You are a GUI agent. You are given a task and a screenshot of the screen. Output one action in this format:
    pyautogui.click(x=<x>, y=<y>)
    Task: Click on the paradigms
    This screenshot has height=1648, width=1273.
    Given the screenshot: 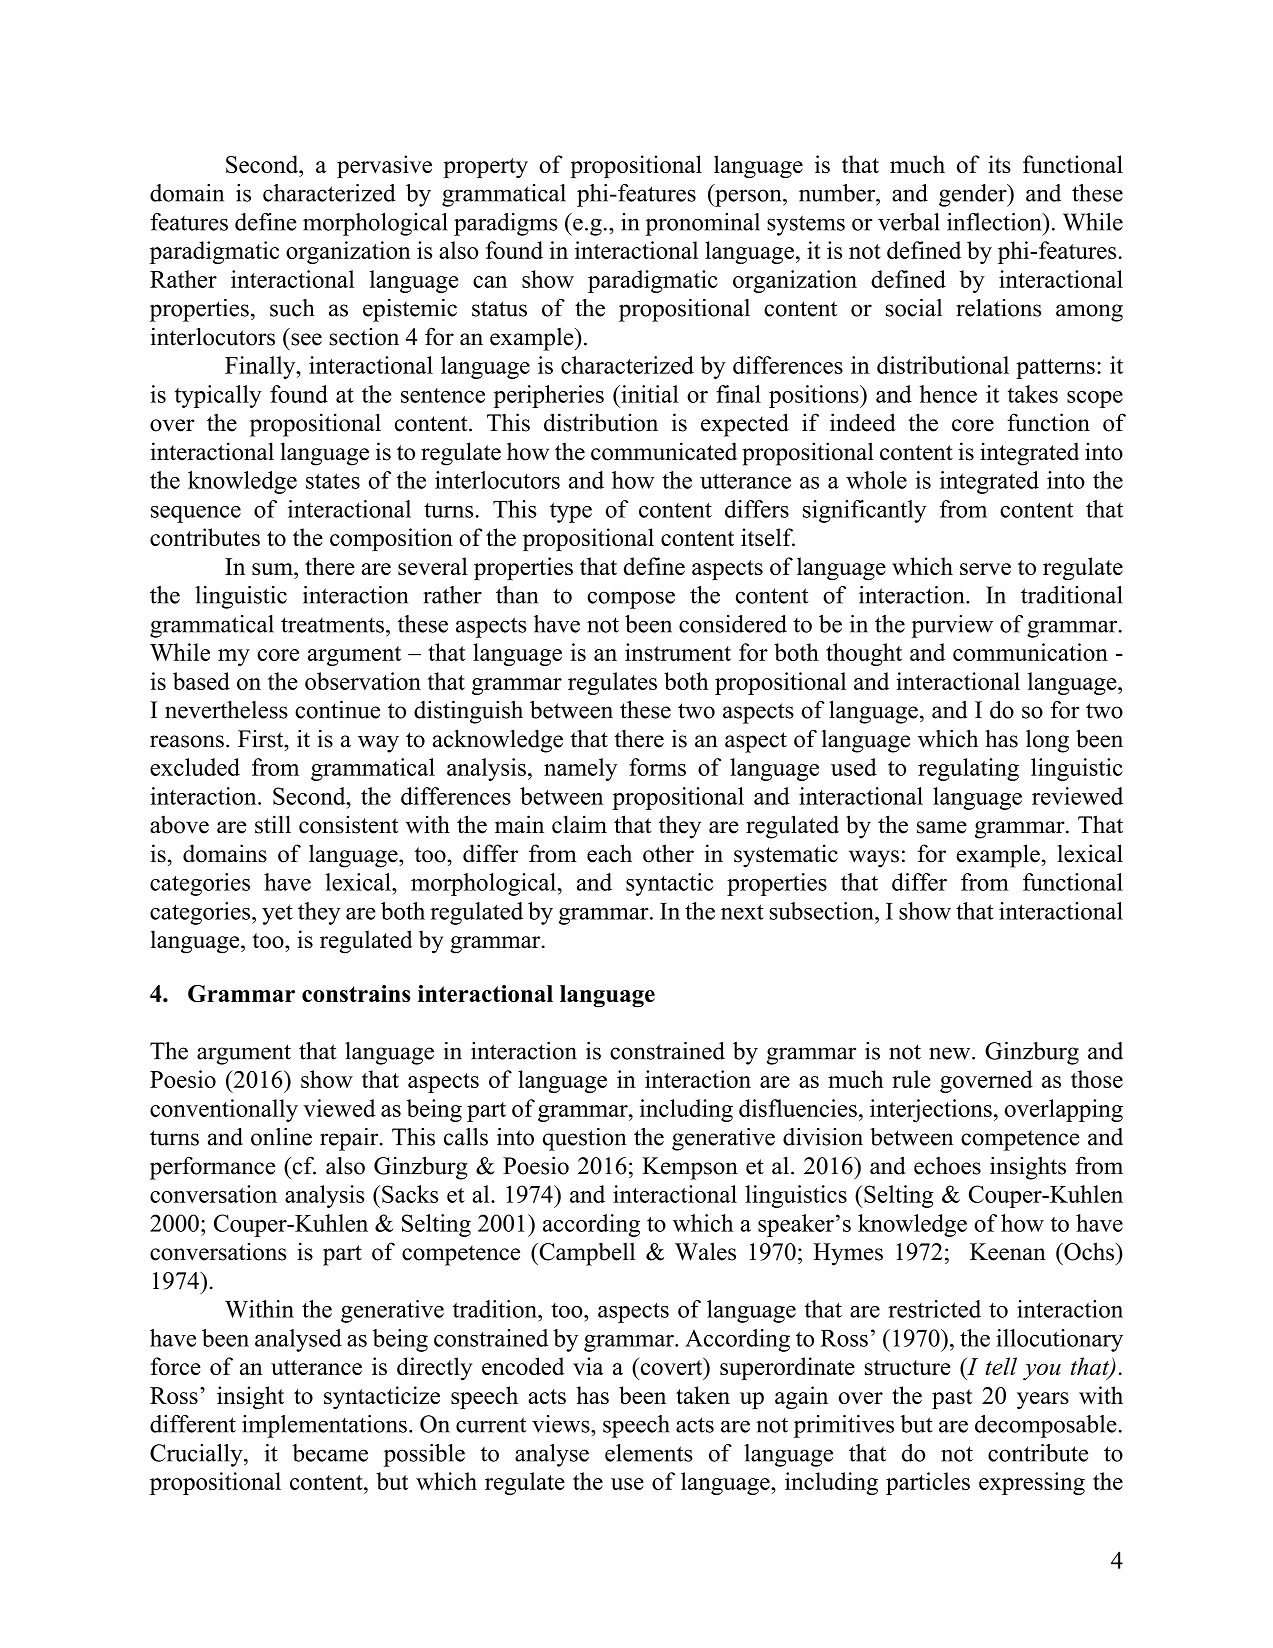 What is the action you would take?
    pyautogui.click(x=506, y=224)
